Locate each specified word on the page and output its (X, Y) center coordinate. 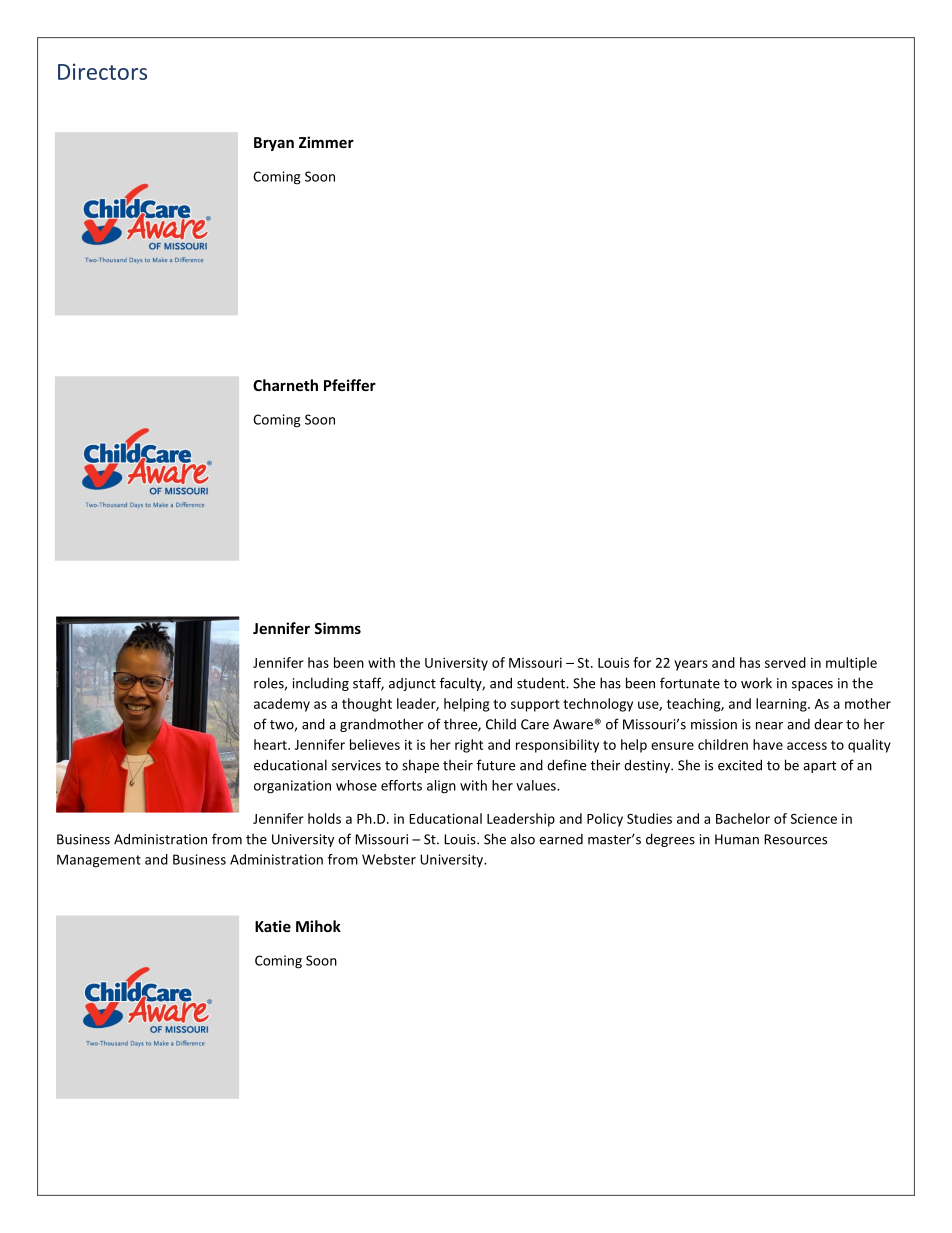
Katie (273, 926)
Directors (102, 71)
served (785, 662)
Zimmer (326, 142)
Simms (337, 628)
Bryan (274, 144)
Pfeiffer (350, 385)
